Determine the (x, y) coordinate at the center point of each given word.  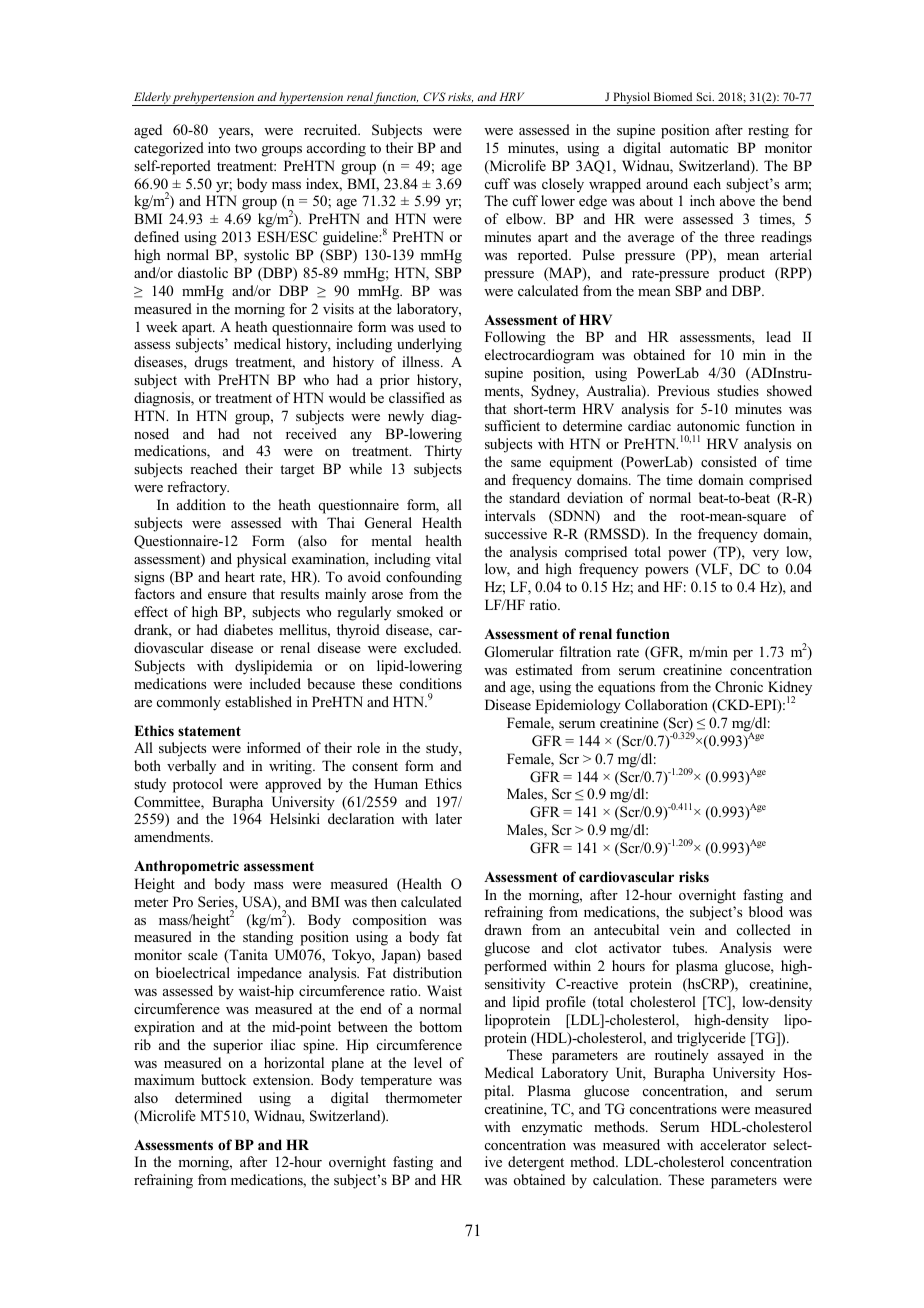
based (444, 954)
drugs (211, 363)
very (765, 555)
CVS (434, 96)
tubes (690, 947)
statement (209, 731)
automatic (699, 147)
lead (778, 336)
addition (201, 504)
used (432, 326)
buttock (223, 1079)
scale (203, 954)
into (219, 147)
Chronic (739, 687)
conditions (431, 683)
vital (449, 558)
